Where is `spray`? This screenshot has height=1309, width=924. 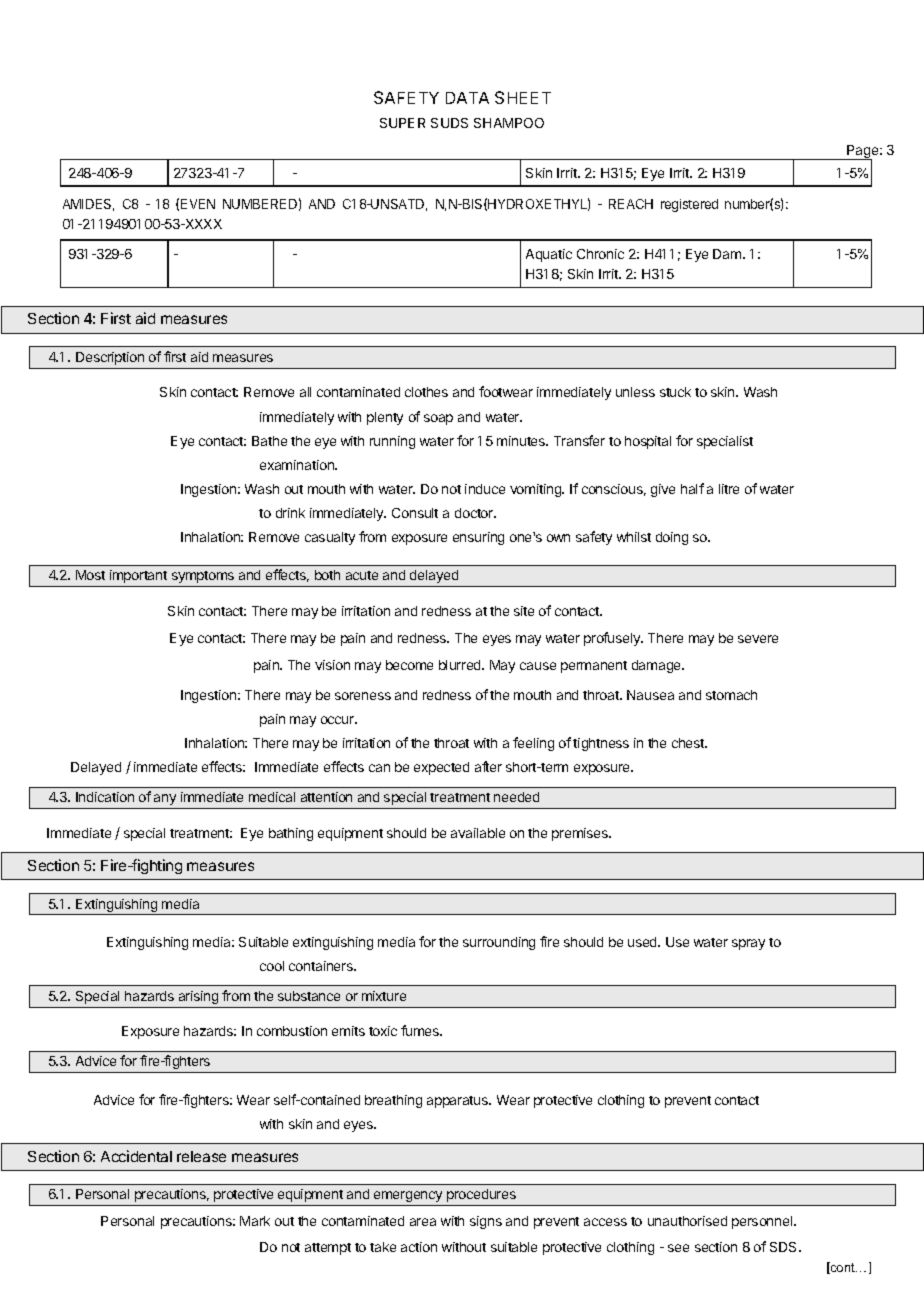 spray is located at coordinates (748, 944).
